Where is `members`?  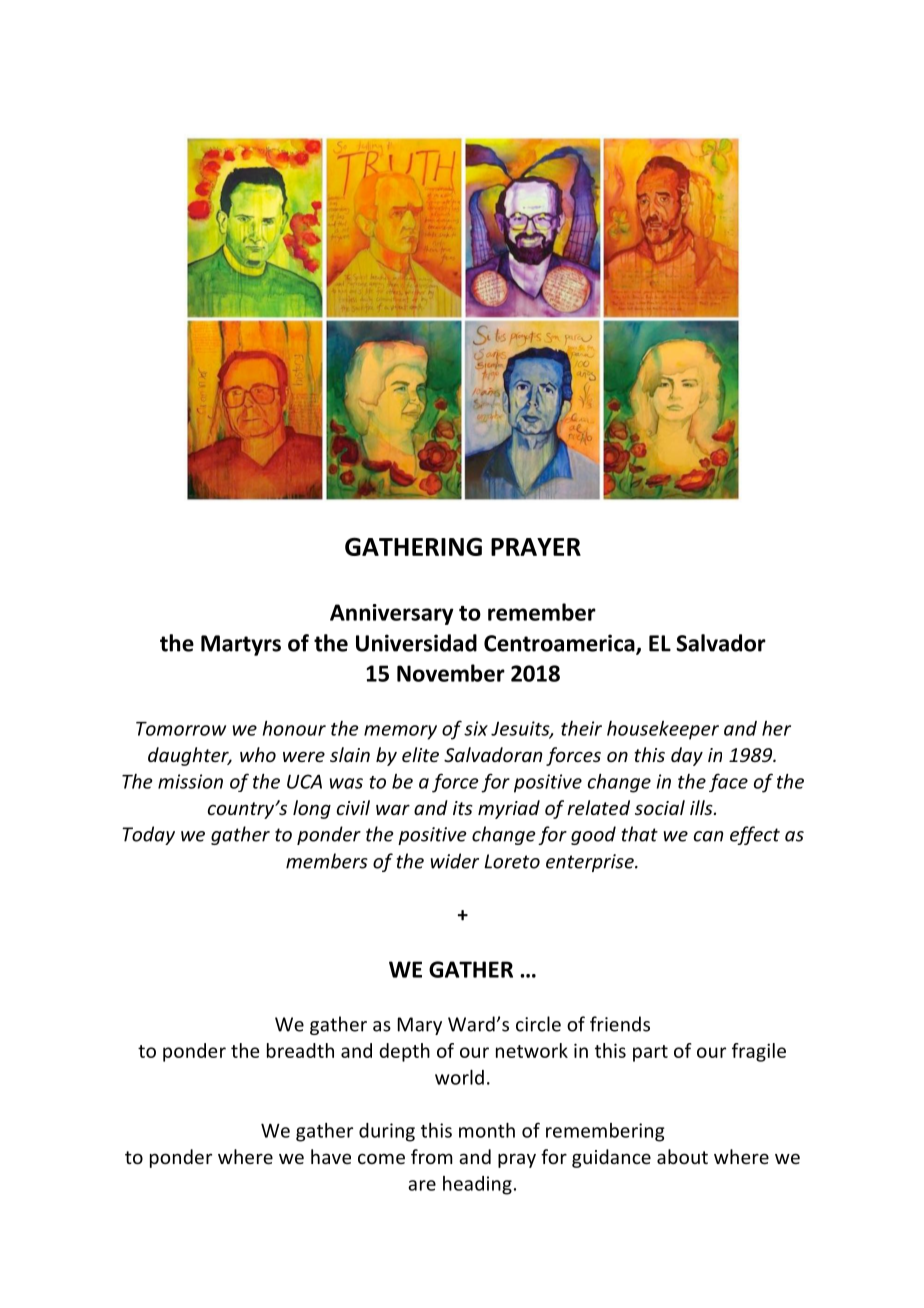
members is located at coordinates (327, 861).
